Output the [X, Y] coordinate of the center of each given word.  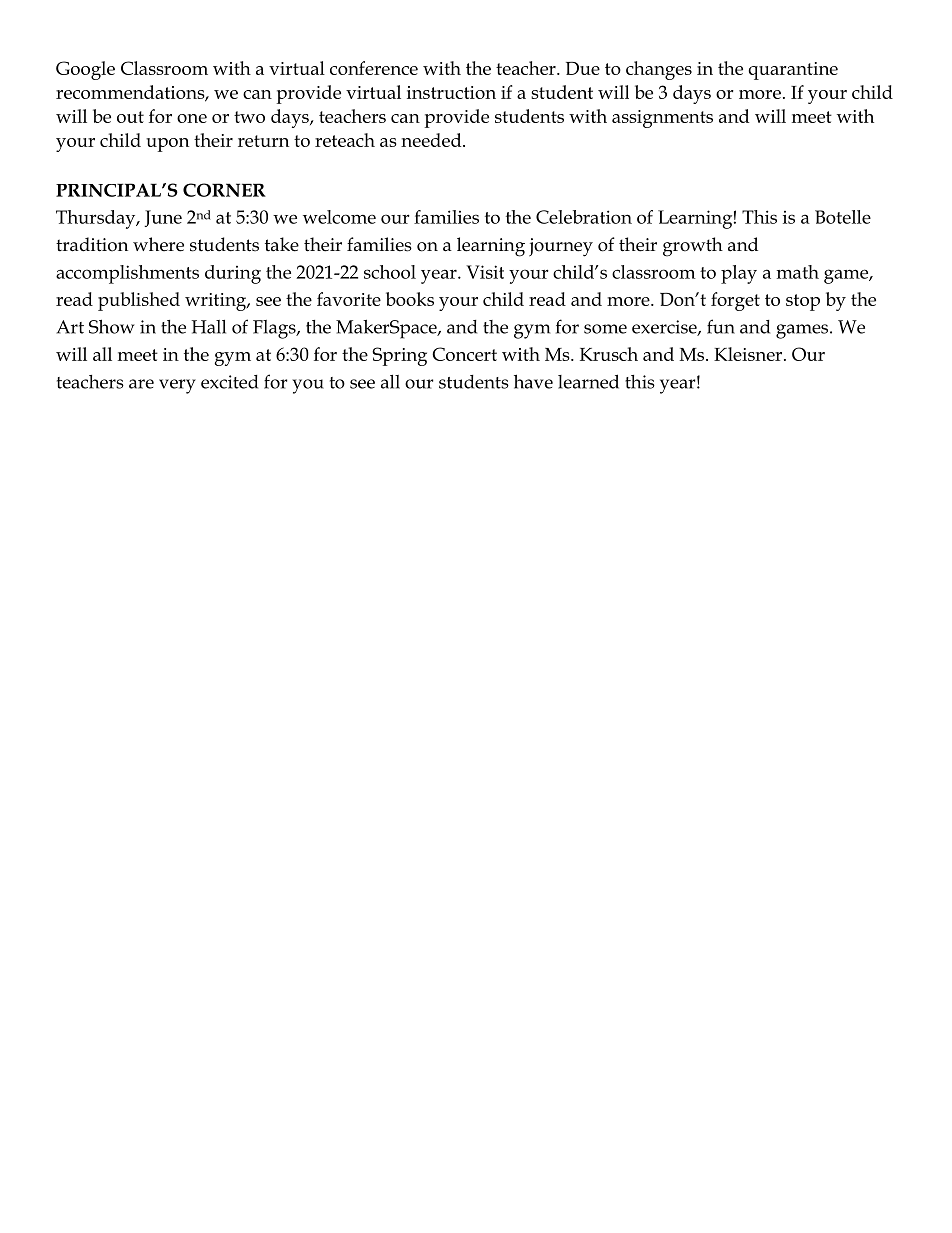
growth [693, 247]
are [141, 384]
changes [659, 70]
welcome [339, 217]
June [163, 218]
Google [85, 70]
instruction [451, 92]
